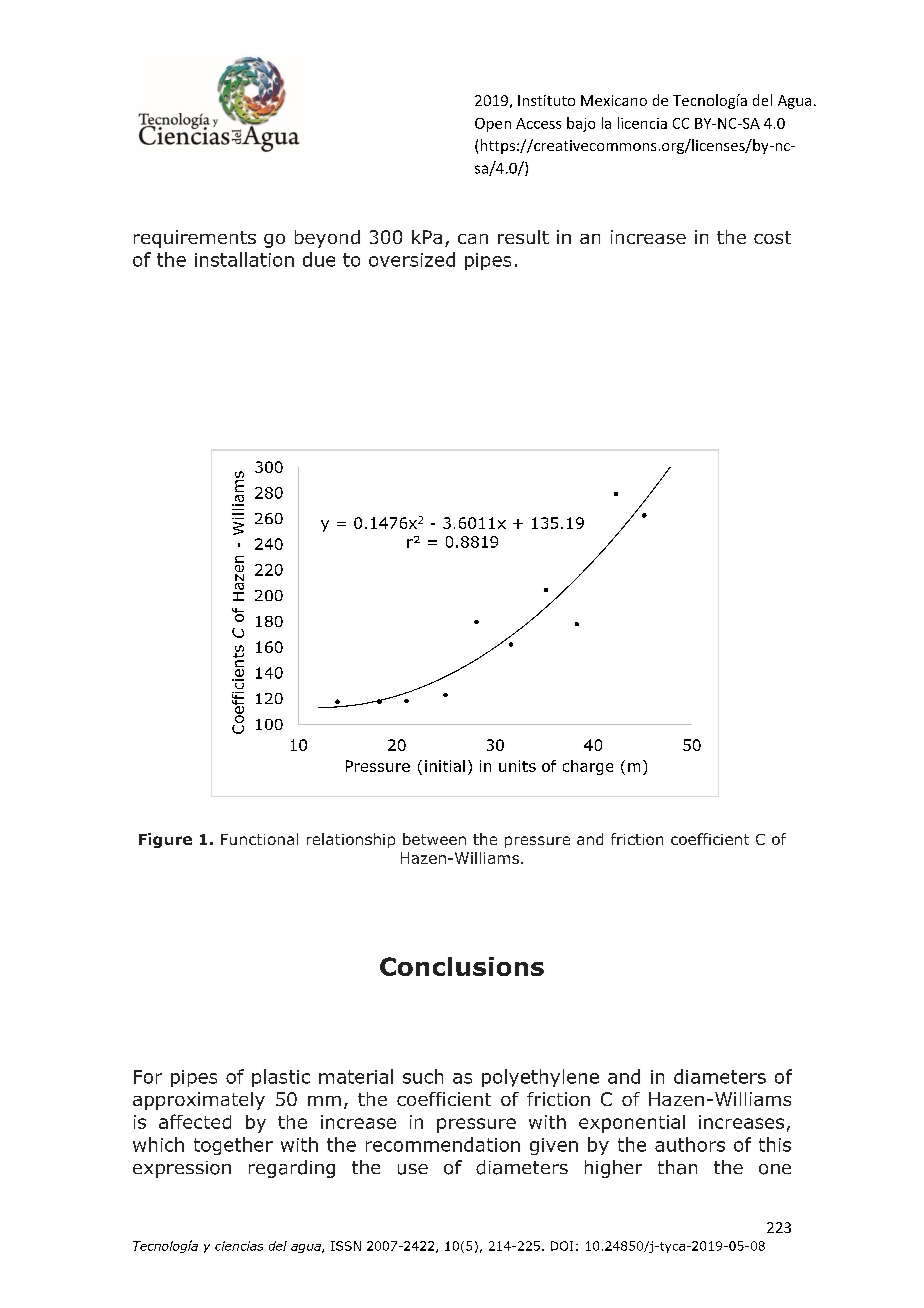 The width and height of the screenshot is (924, 1308). What do you see at coordinates (588, 767) in the screenshot?
I see `charge` at bounding box center [588, 767].
